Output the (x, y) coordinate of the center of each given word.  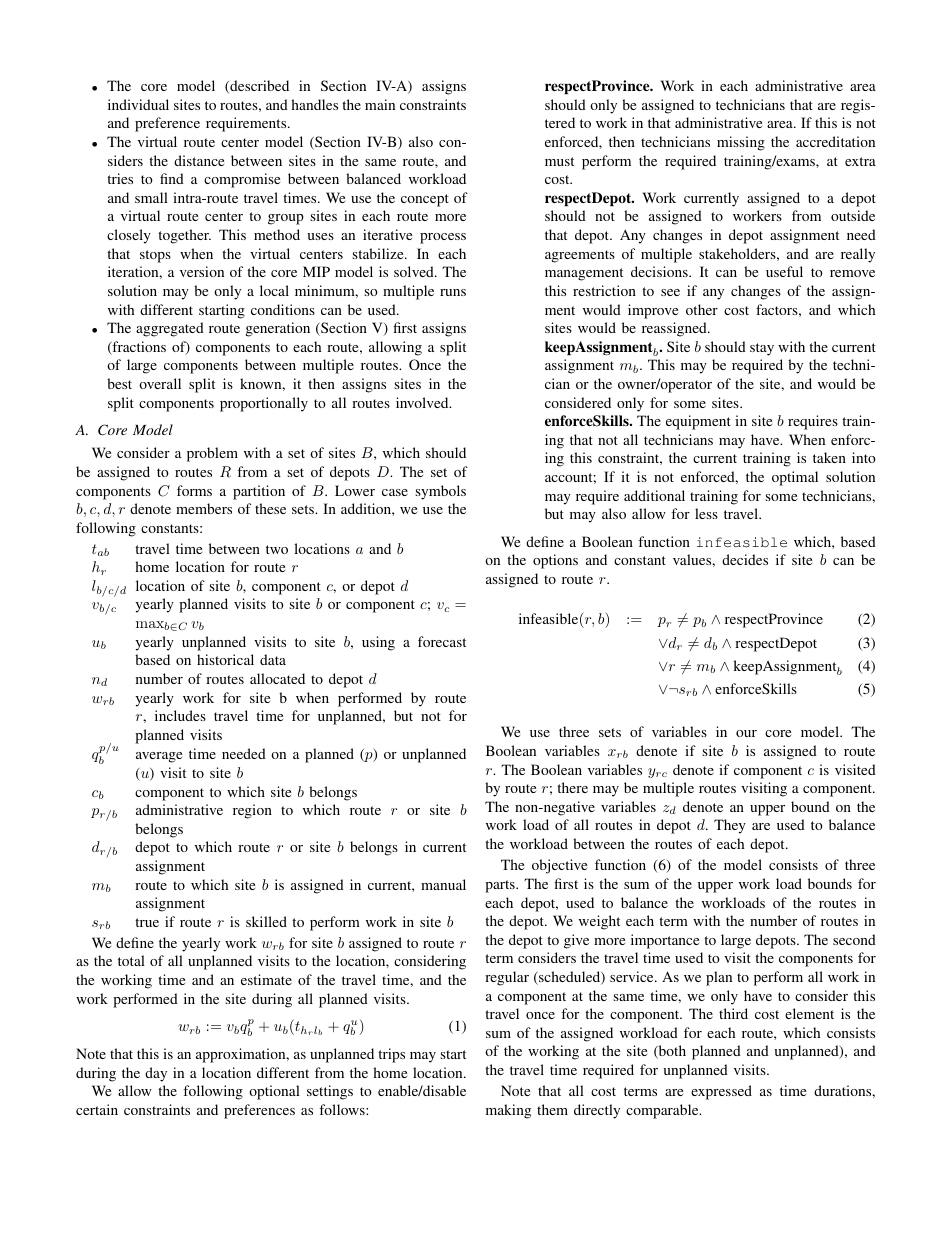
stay (762, 349)
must (559, 161)
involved (423, 402)
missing (741, 143)
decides (745, 559)
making (508, 1111)
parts (501, 886)
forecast (442, 641)
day (156, 1074)
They (730, 826)
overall (160, 383)
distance (199, 160)
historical (225, 659)
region (252, 811)
